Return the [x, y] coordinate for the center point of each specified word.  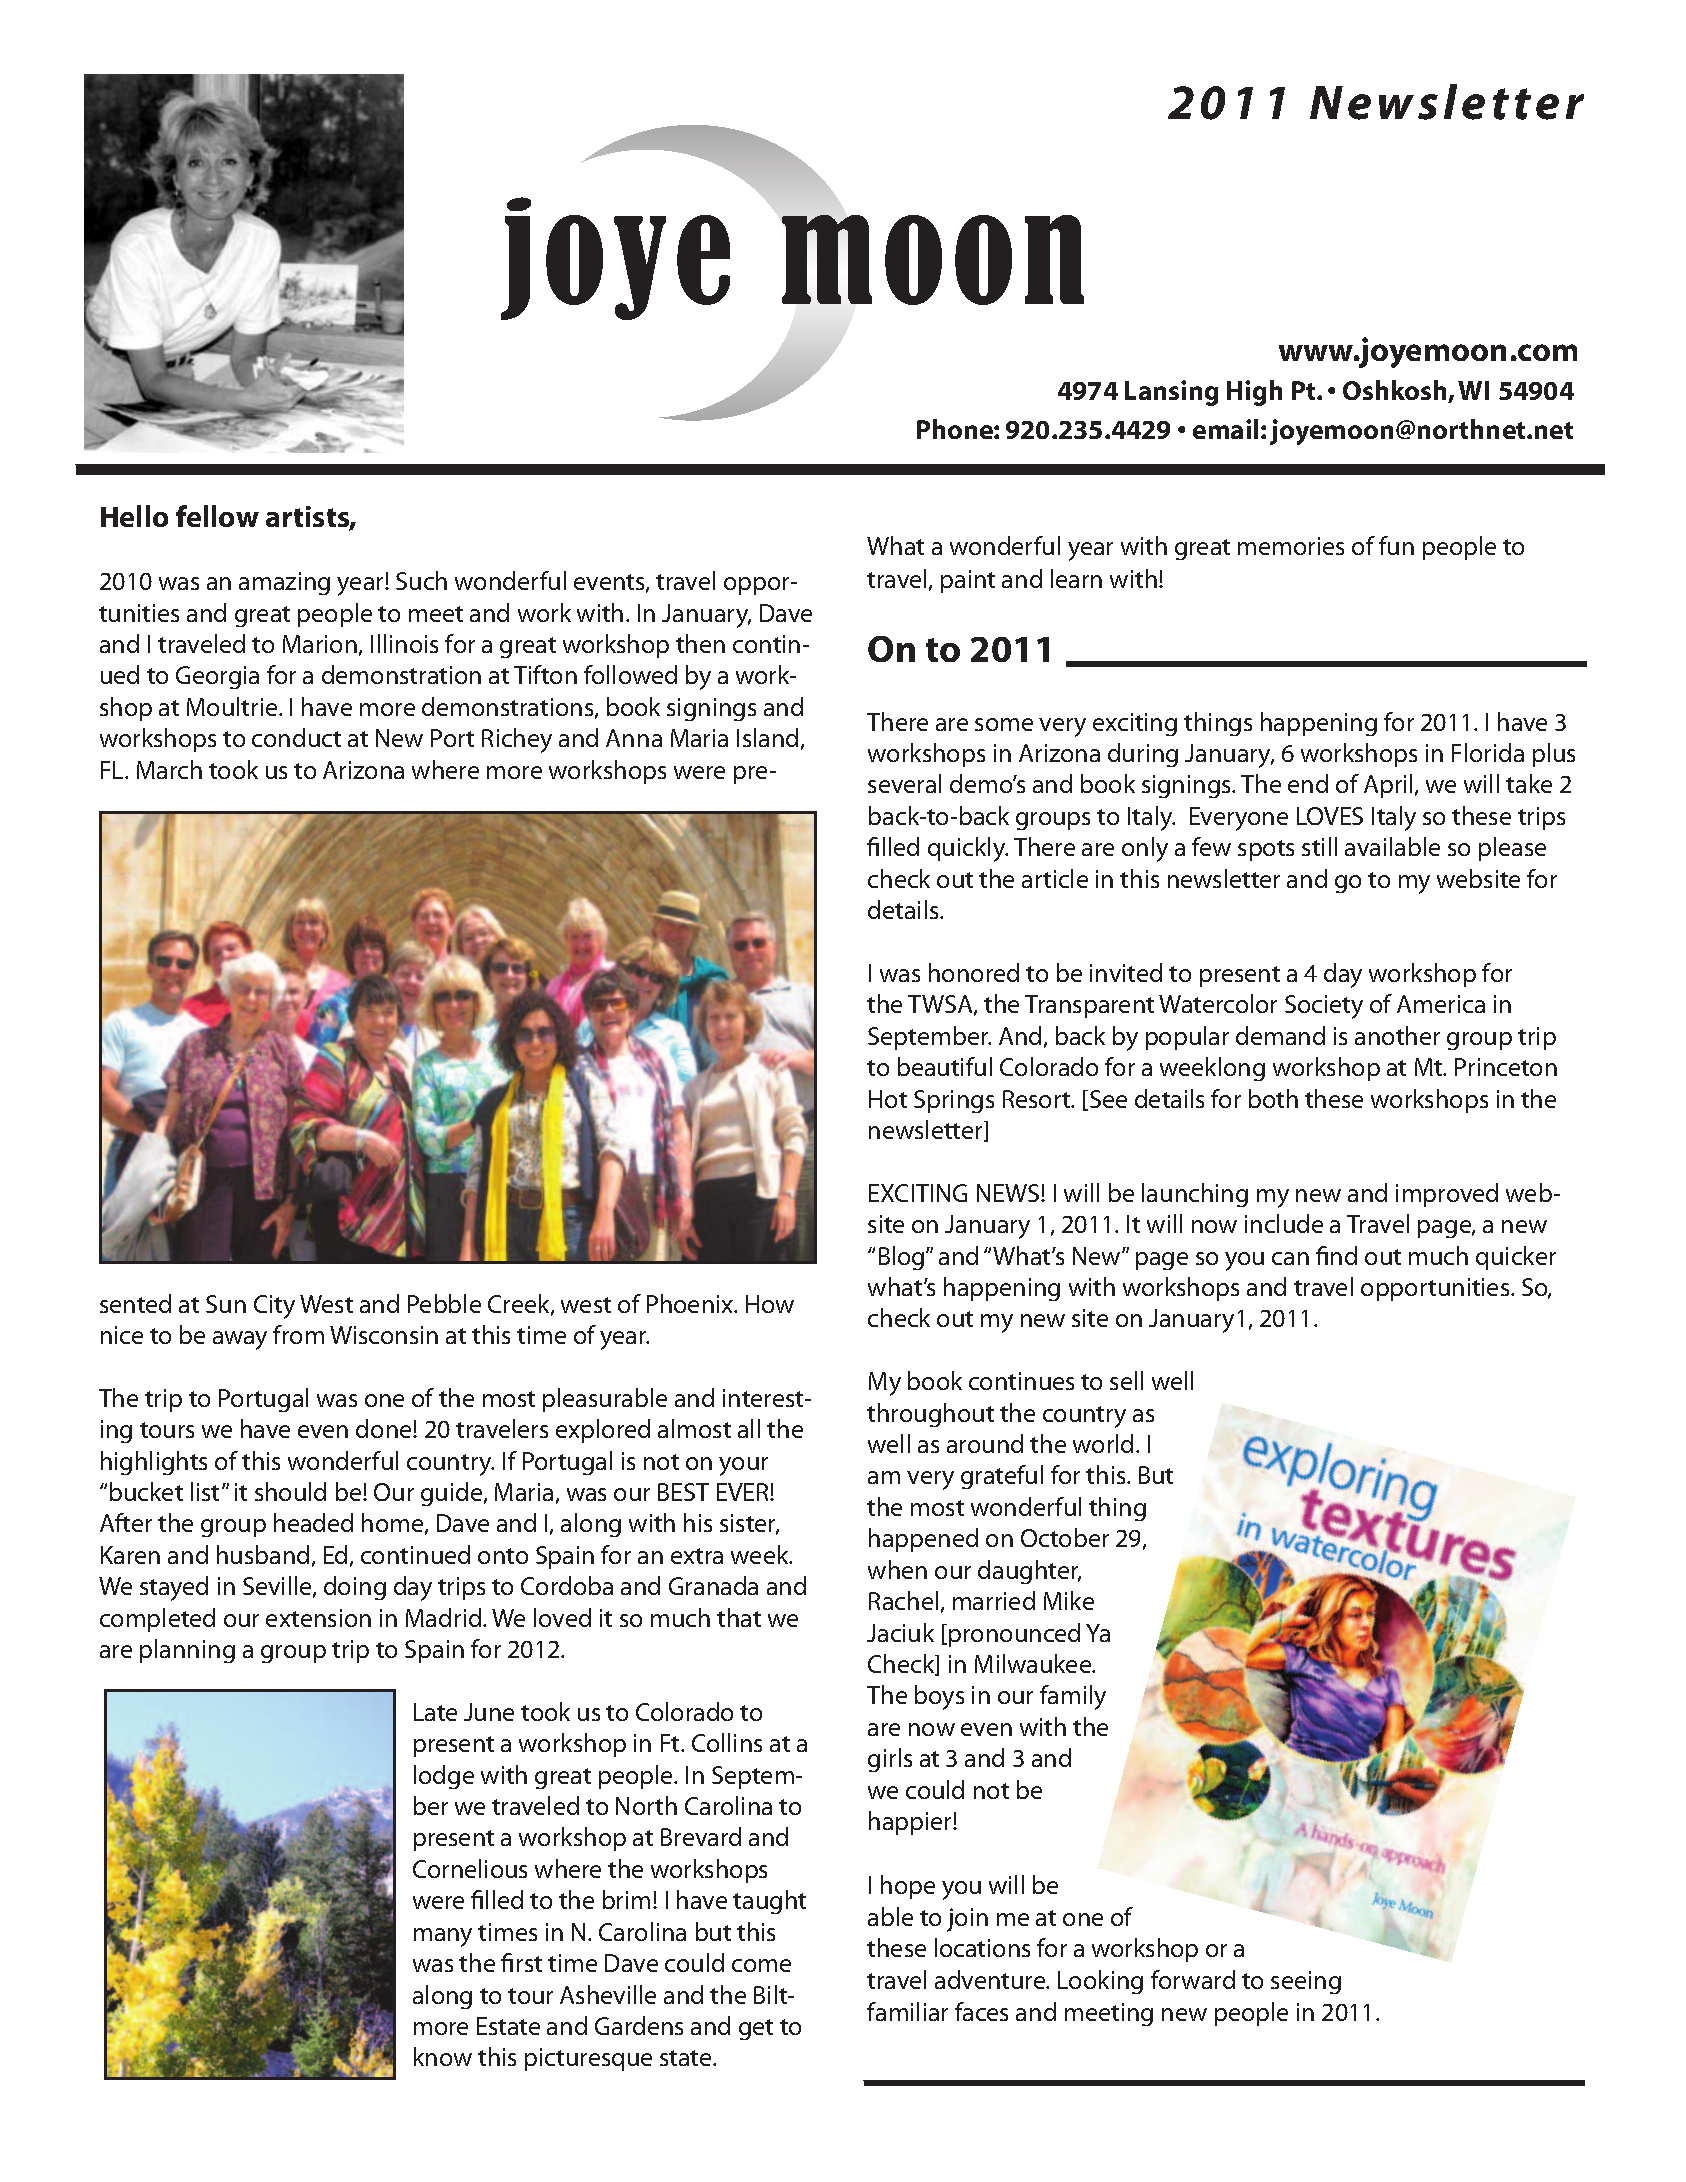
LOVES [1330, 816]
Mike [1069, 1600]
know [443, 2056]
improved [1447, 1195]
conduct [296, 737]
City [274, 1307]
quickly [968, 849]
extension [318, 1618]
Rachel [903, 1600]
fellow [217, 516]
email [1225, 429]
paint [968, 581]
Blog [903, 1258]
